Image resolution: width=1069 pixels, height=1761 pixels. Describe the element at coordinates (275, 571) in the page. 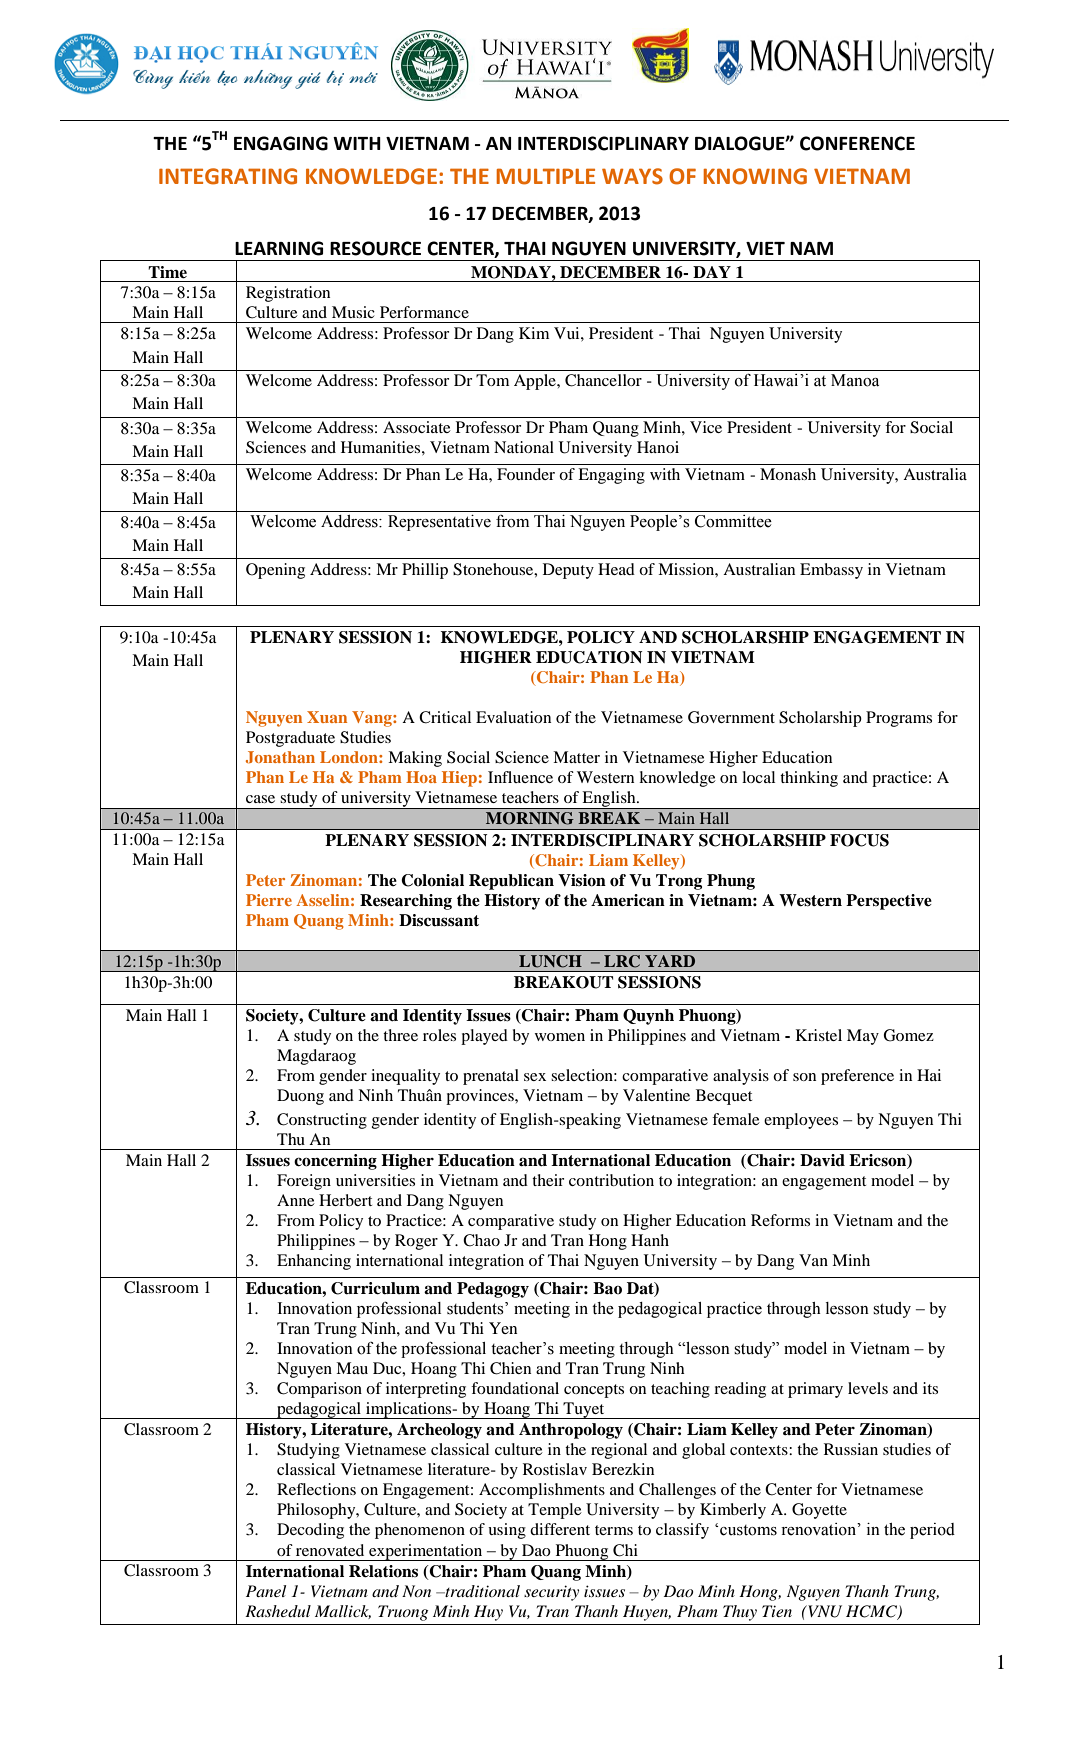

I see `Opening` at that location.
